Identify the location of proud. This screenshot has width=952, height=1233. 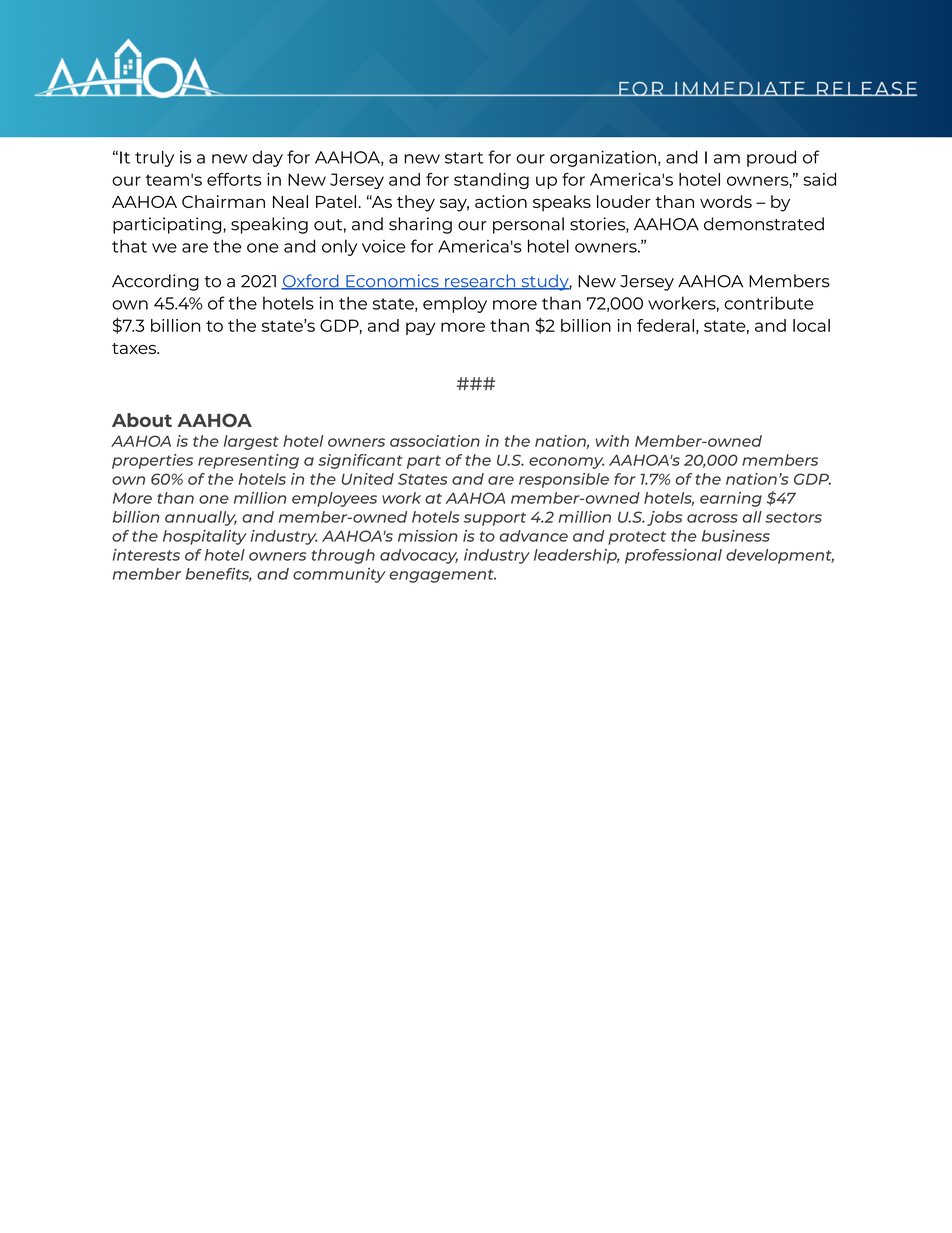
(771, 158).
